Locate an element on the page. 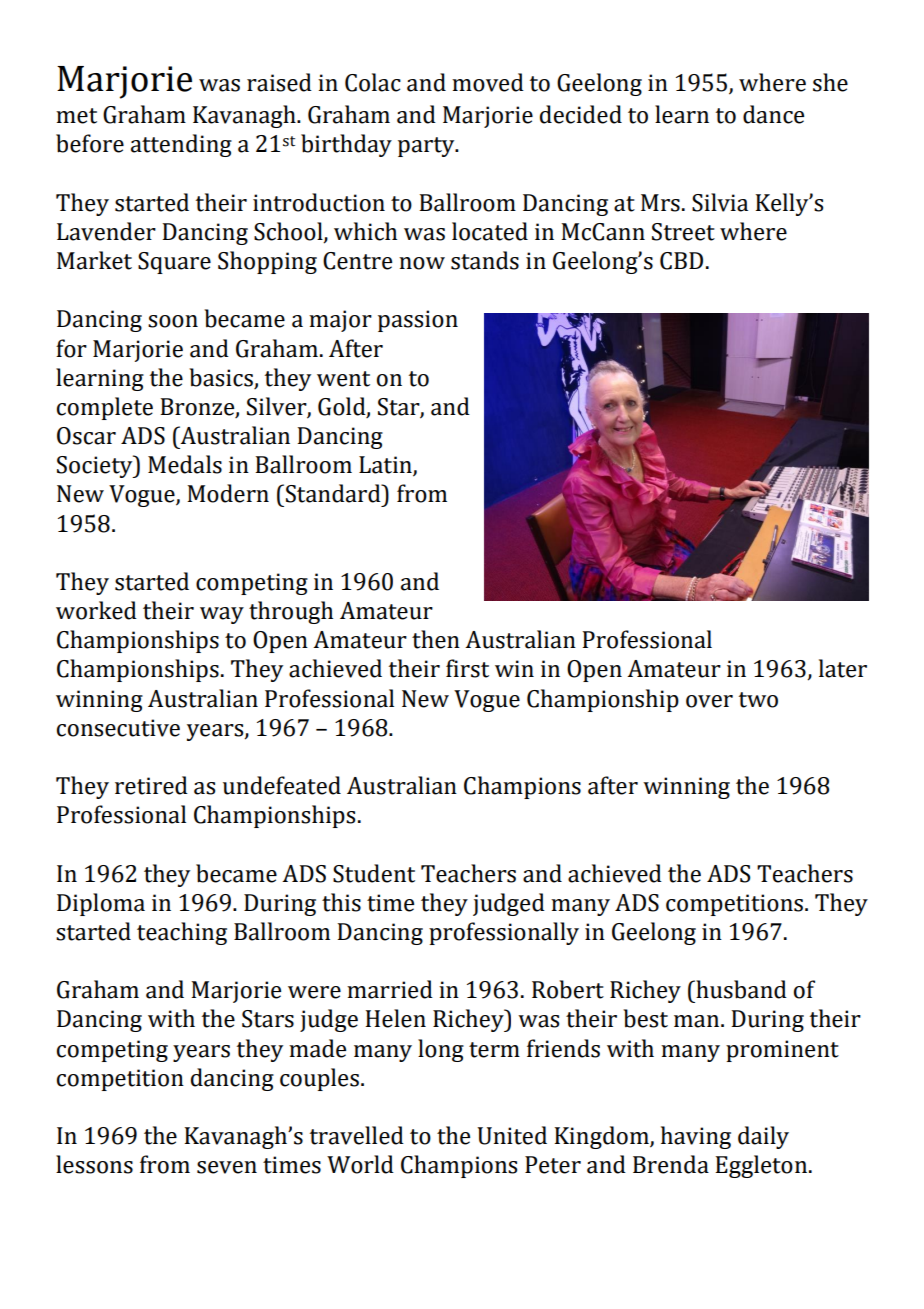 This document has height=1309, width=924. consecutive is located at coordinates (118, 728).
